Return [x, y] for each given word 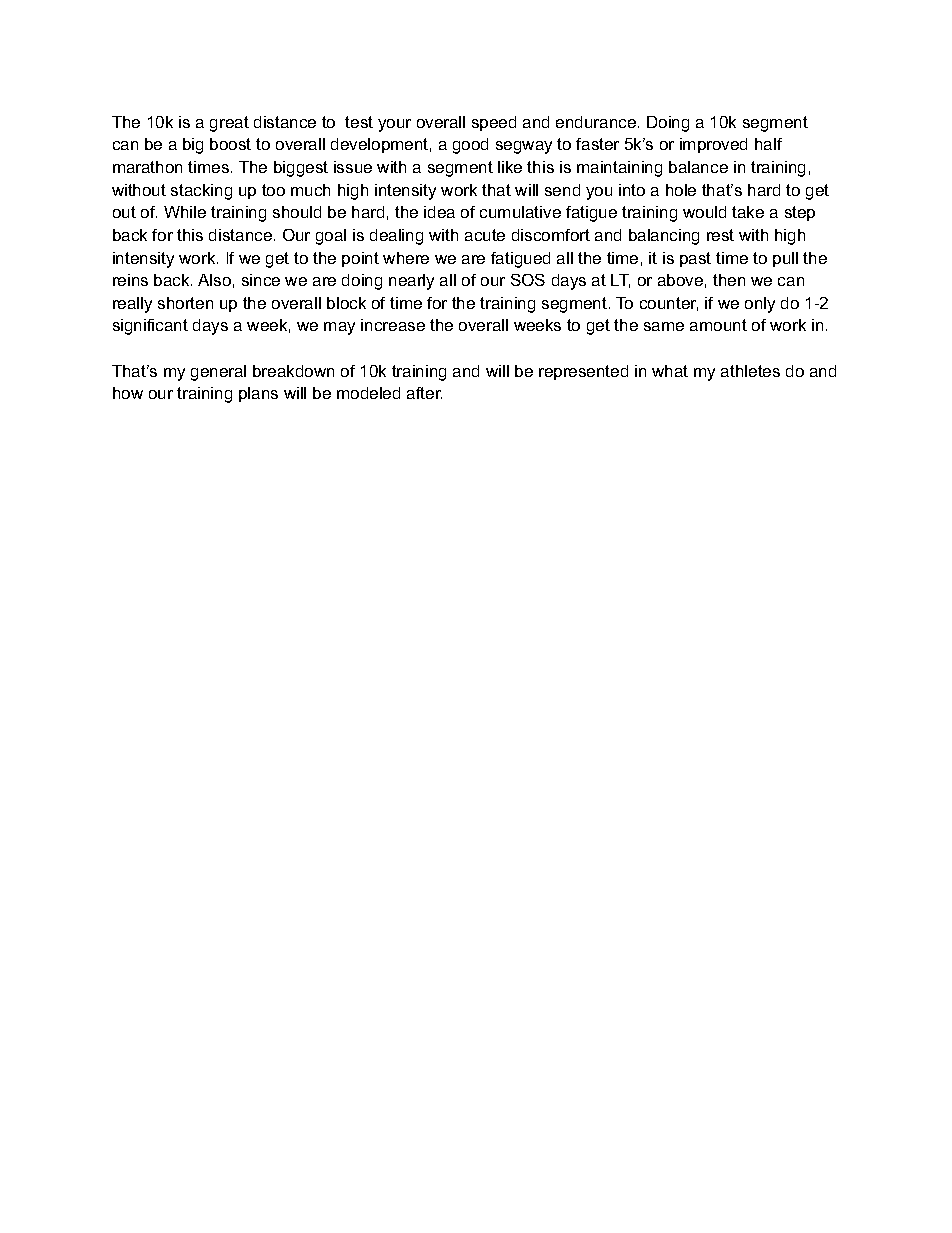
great [229, 124]
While [185, 212]
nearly [411, 282]
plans [258, 394]
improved [713, 145]
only [760, 305]
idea [439, 212]
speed [494, 123]
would [704, 212]
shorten [185, 303]
